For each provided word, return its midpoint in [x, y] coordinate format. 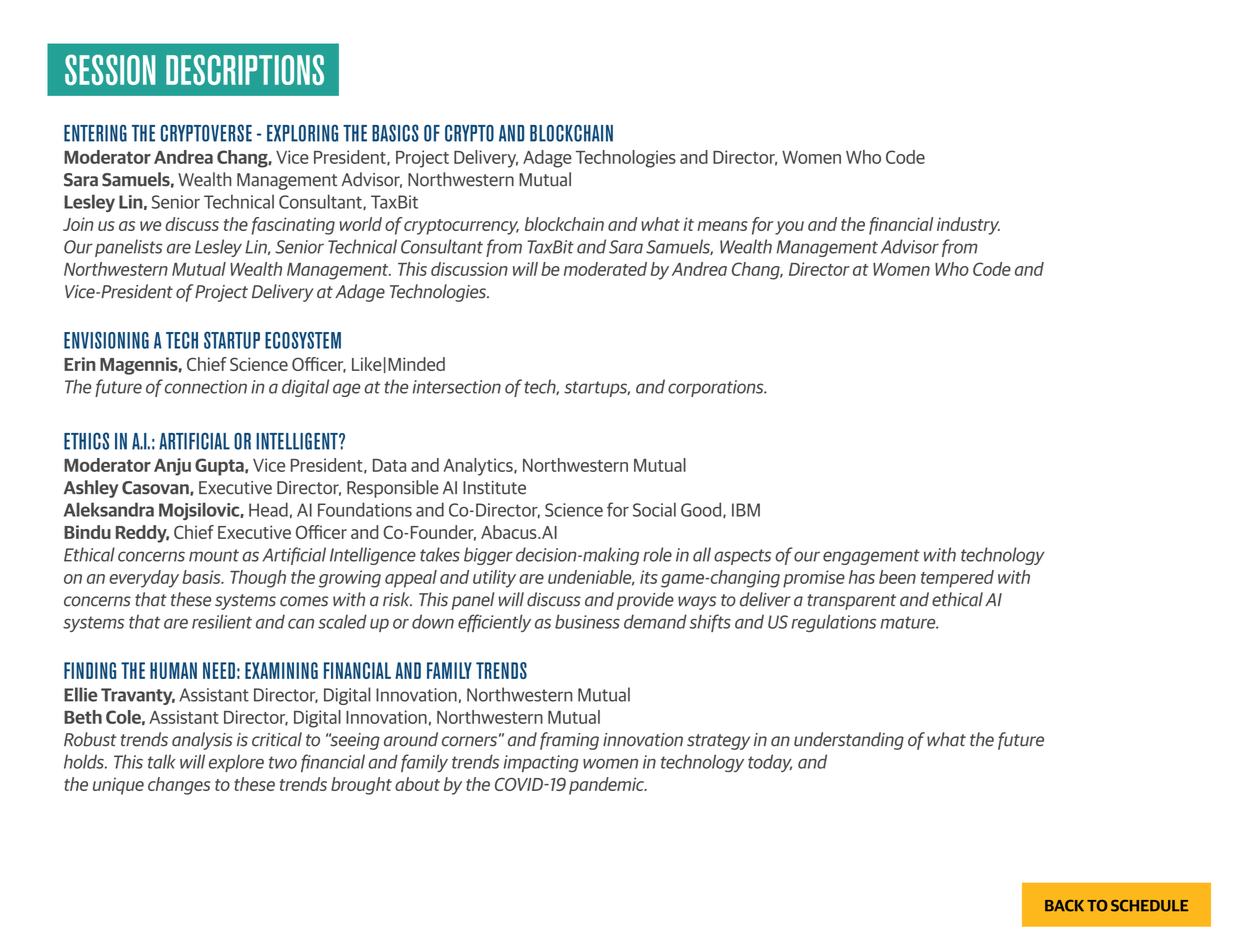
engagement [871, 557]
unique [118, 786]
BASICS [395, 133]
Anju [172, 467]
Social [654, 509]
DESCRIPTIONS [245, 69]
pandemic [607, 786]
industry [968, 226]
